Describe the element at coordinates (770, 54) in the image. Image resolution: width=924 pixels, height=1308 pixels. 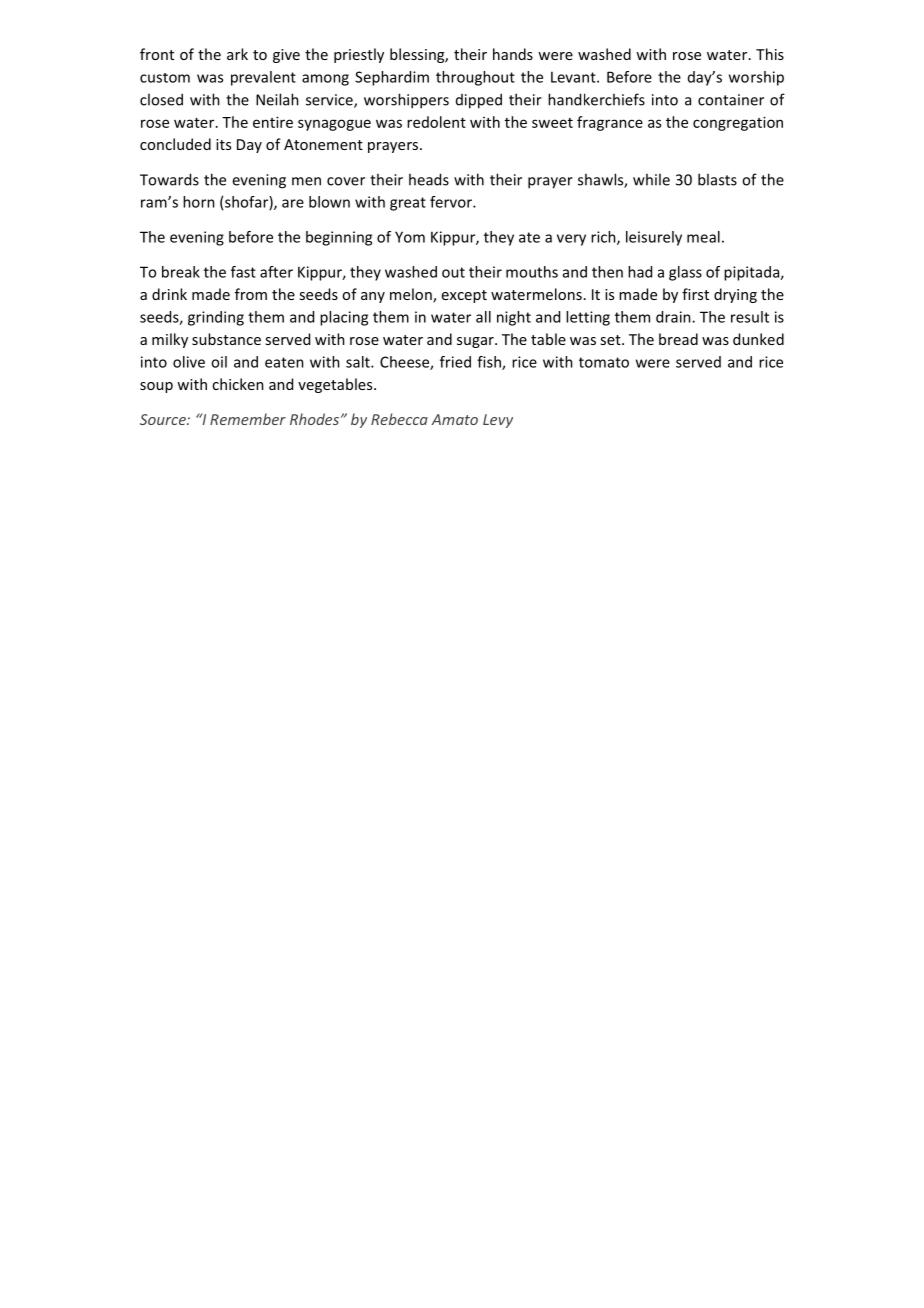
I see `This` at that location.
